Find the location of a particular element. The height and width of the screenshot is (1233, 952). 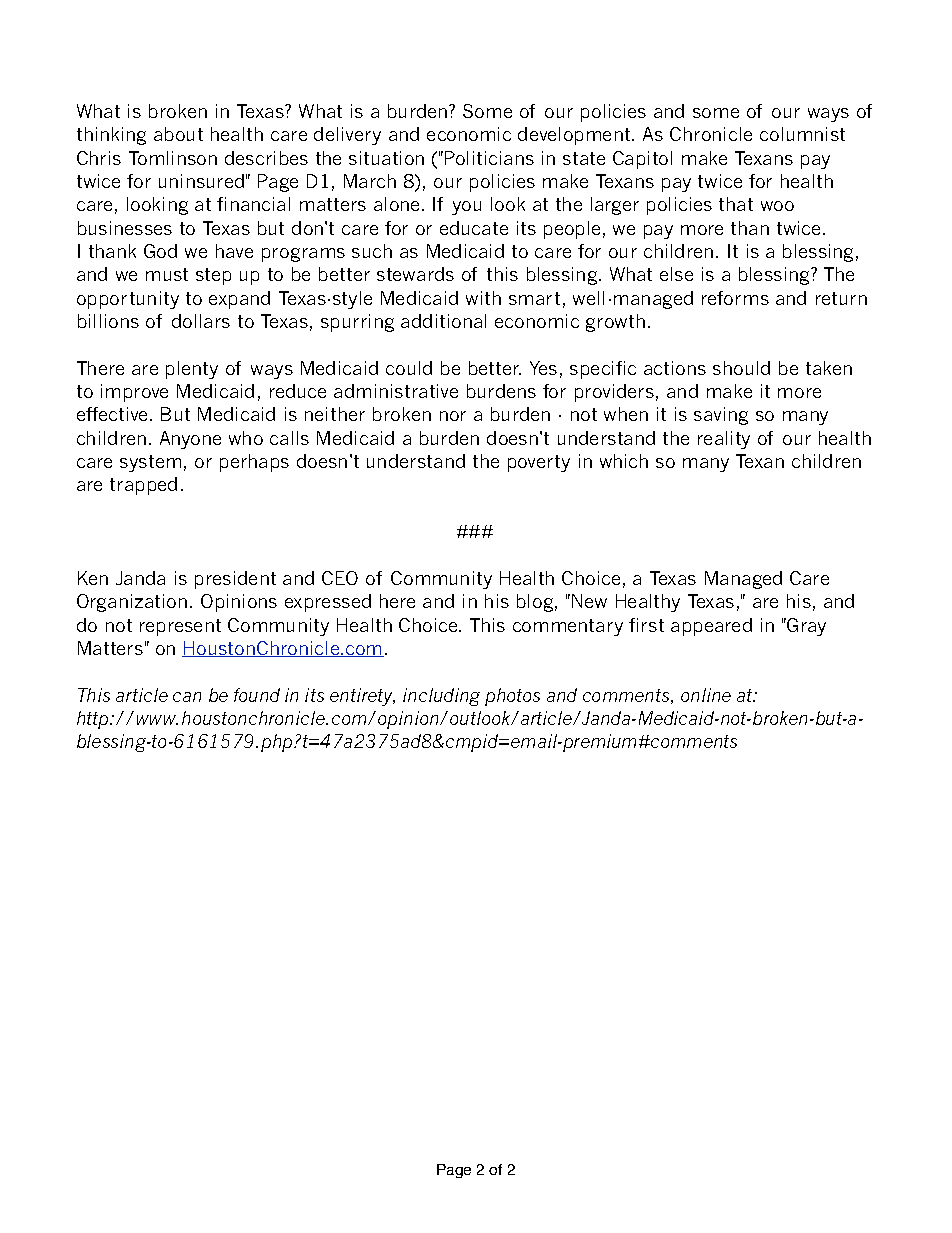

saving is located at coordinates (721, 416).
